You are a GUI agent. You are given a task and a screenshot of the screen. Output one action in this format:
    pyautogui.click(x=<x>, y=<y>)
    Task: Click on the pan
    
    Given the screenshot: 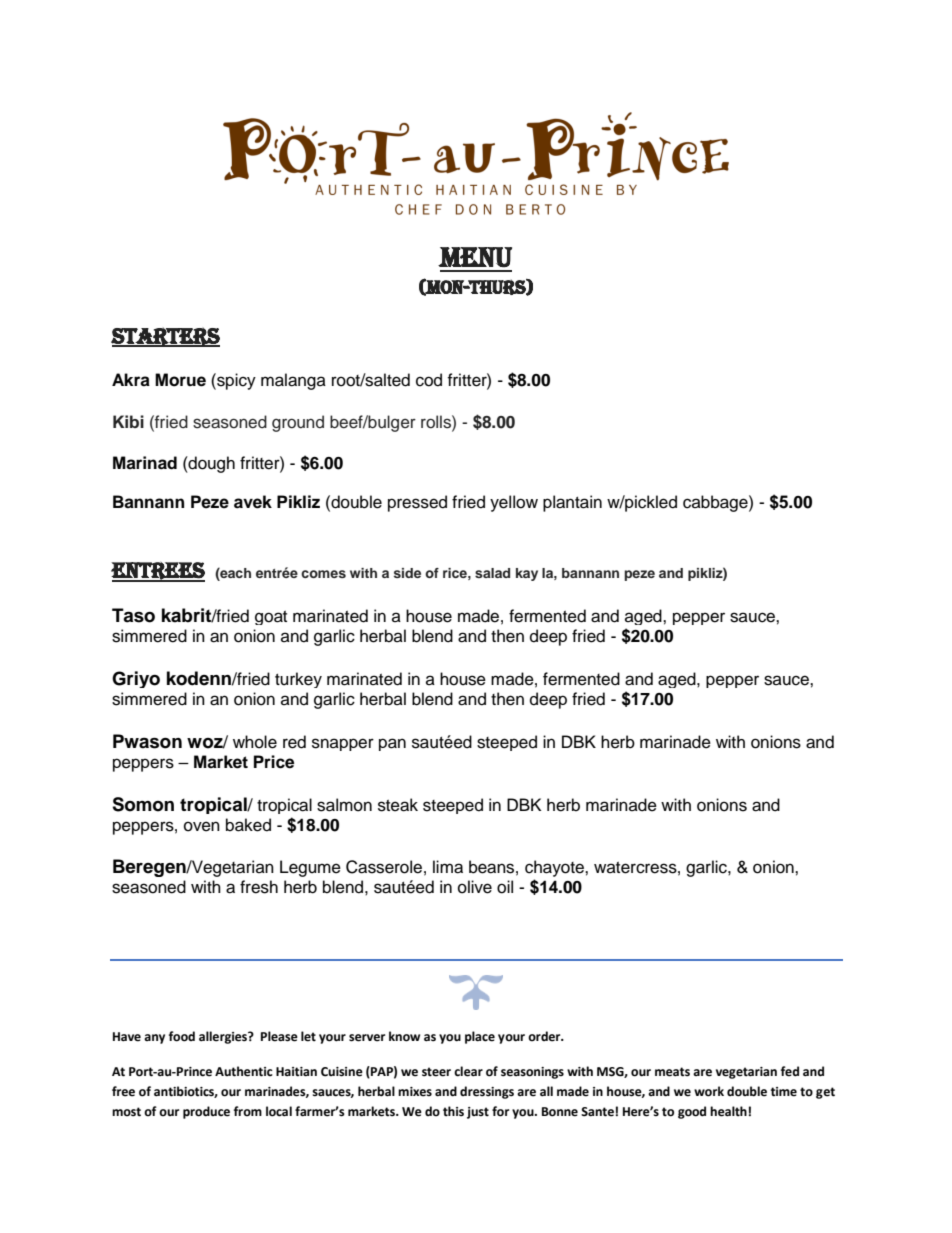 What is the action you would take?
    pyautogui.click(x=392, y=744)
